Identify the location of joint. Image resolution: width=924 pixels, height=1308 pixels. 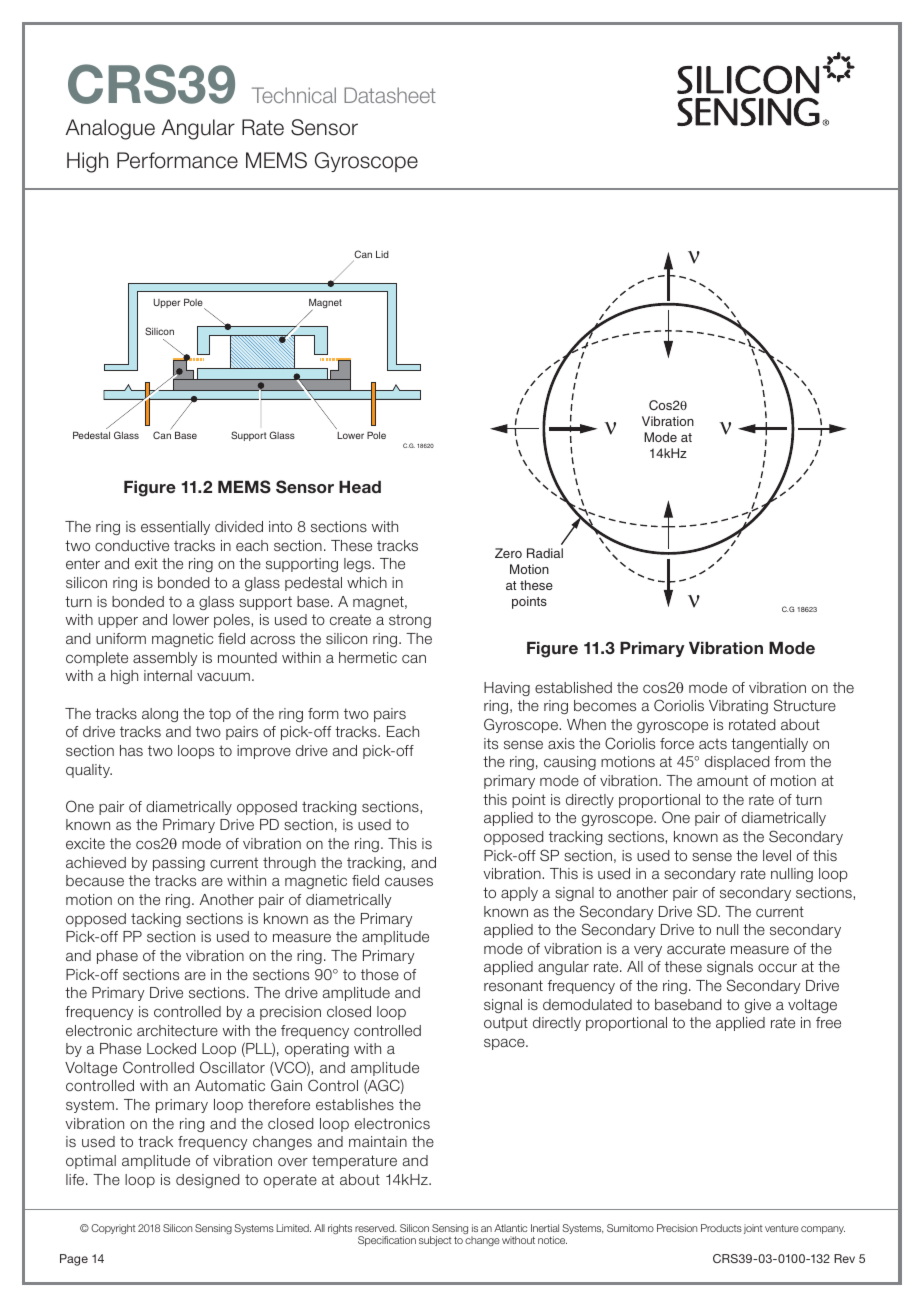
(753, 1229).
